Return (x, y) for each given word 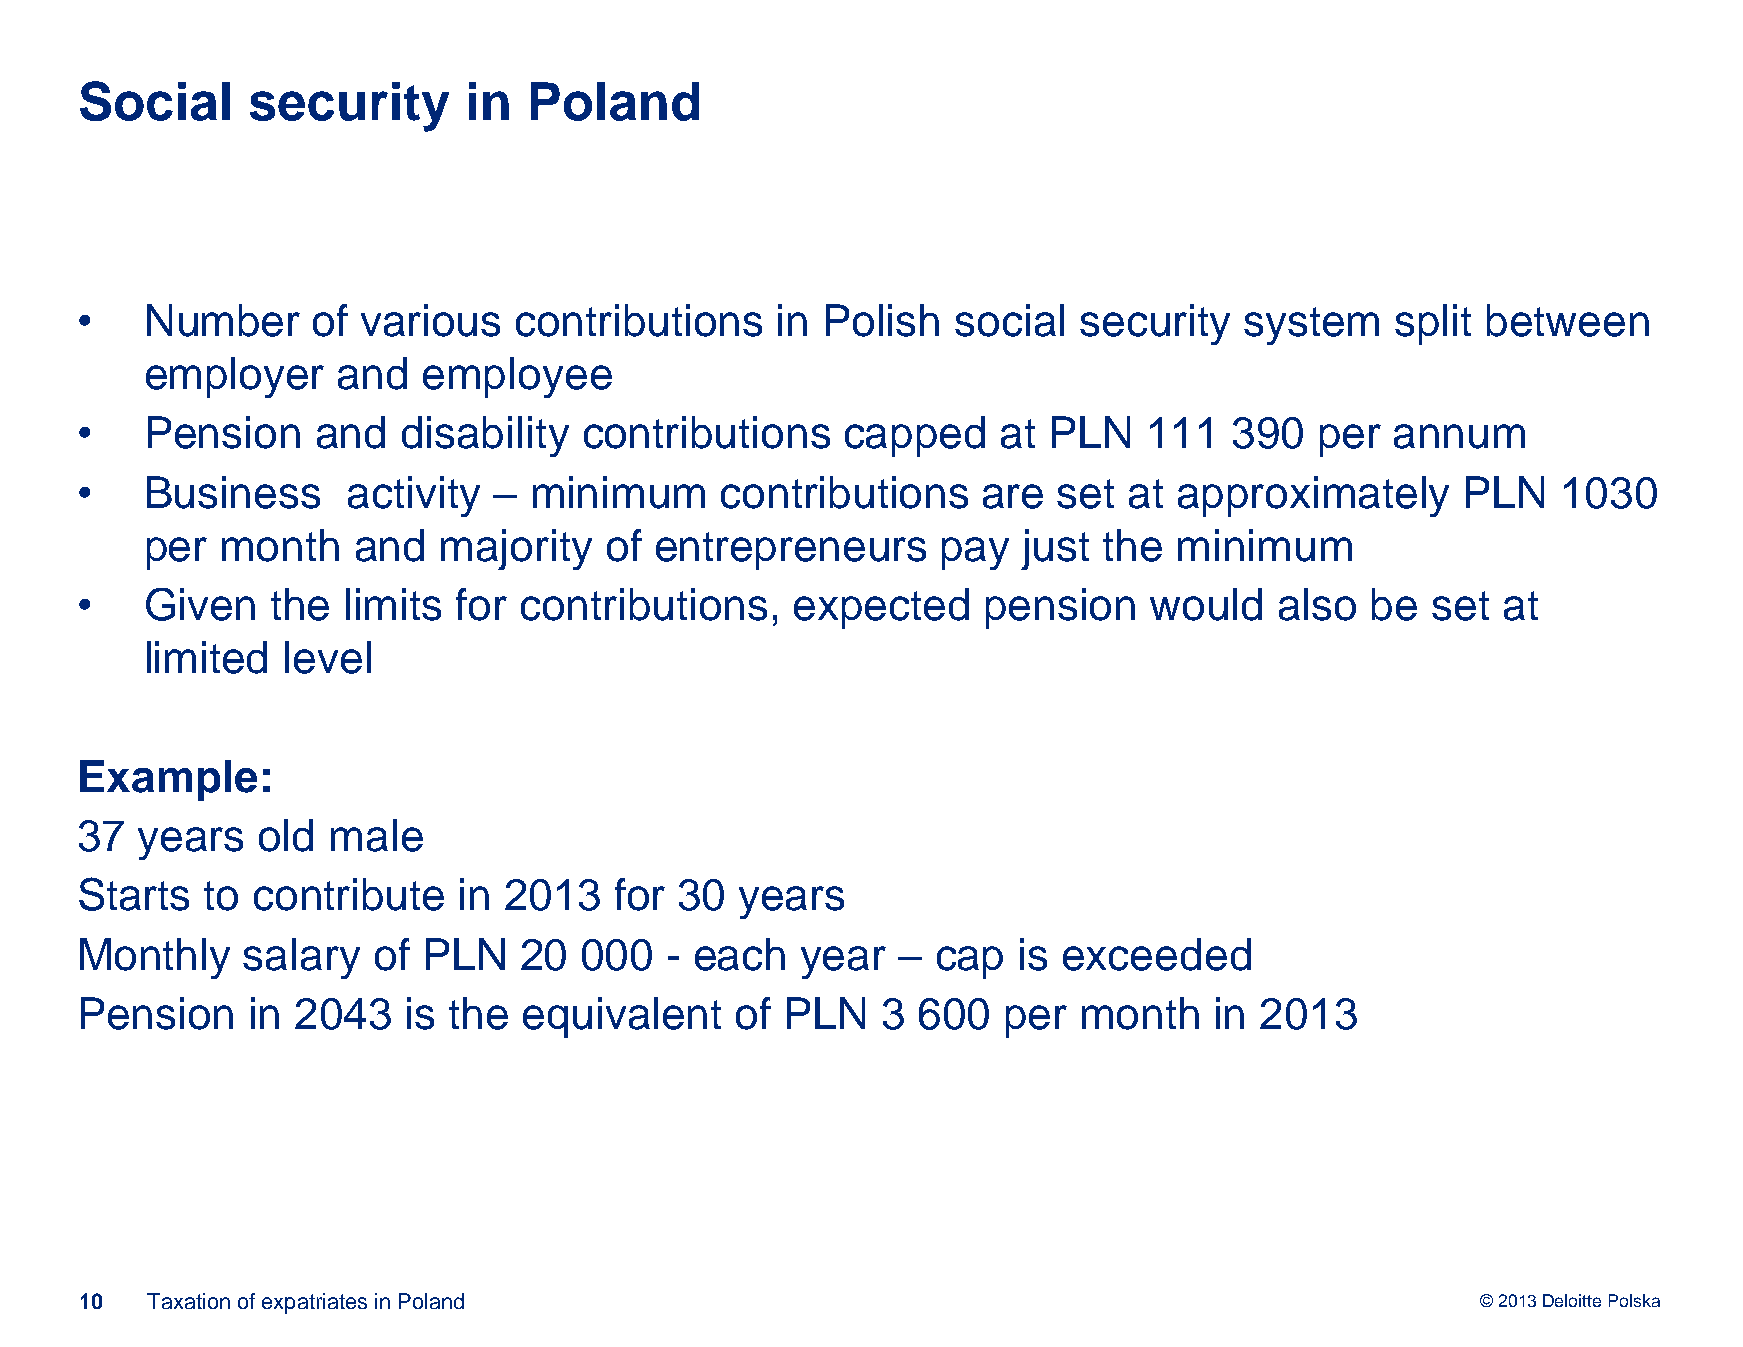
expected (881, 608)
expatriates (314, 1303)
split (1433, 324)
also (1317, 604)
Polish (882, 320)
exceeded (1157, 954)
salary (301, 958)
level (328, 657)
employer (235, 377)
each (740, 954)
